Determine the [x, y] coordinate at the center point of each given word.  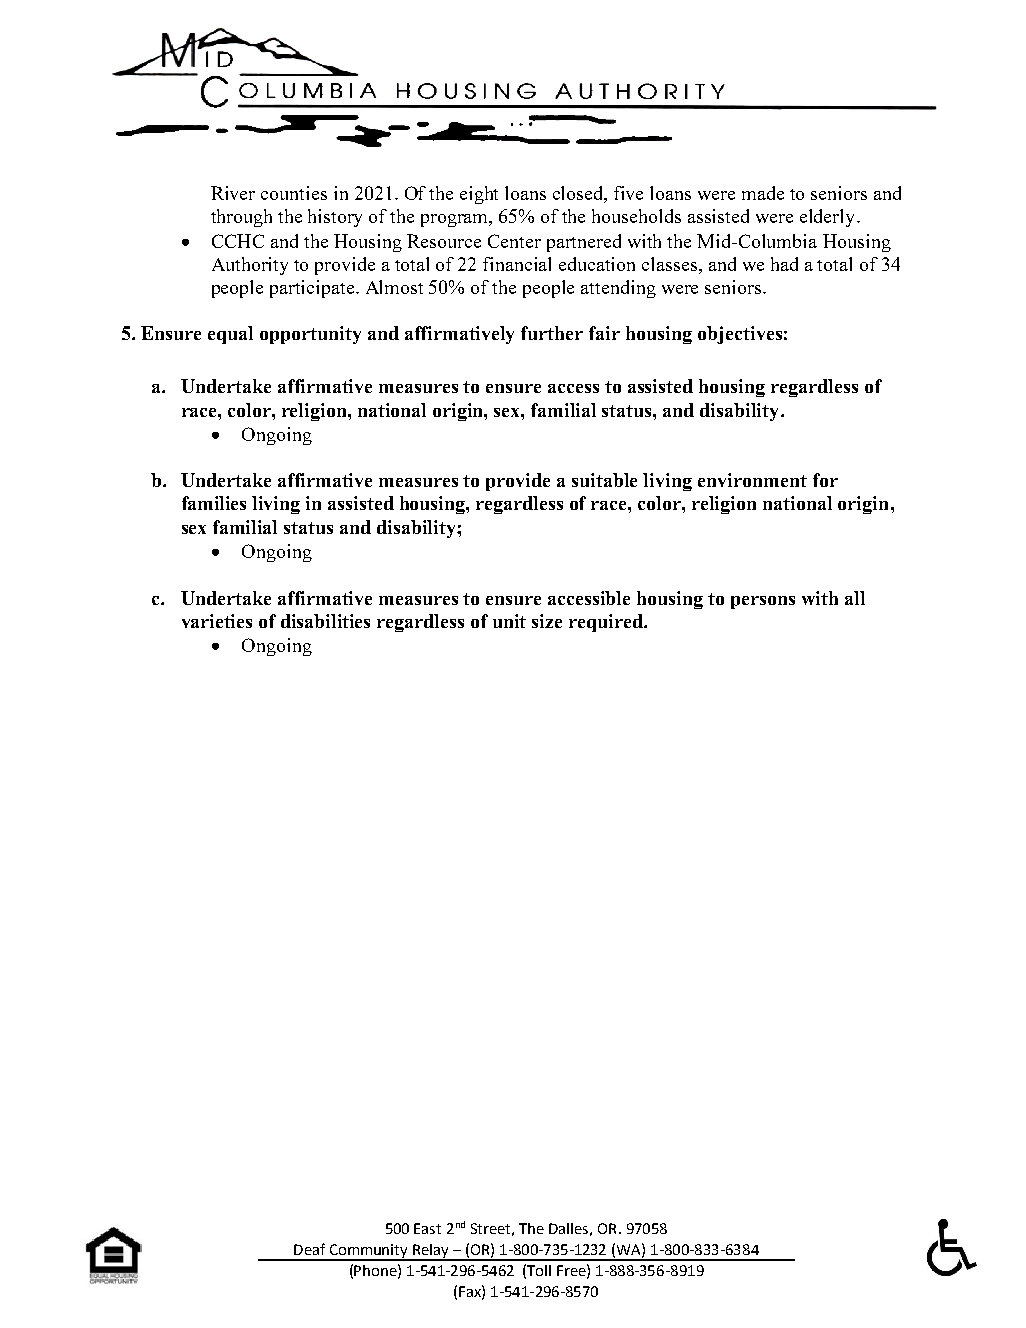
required [607, 623]
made [763, 193]
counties [294, 193]
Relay [431, 1252]
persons [763, 602]
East [427, 1228]
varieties [217, 621]
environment [752, 480]
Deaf [309, 1249]
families [214, 503]
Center [514, 241]
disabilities [325, 621]
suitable [604, 480]
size [547, 621]
